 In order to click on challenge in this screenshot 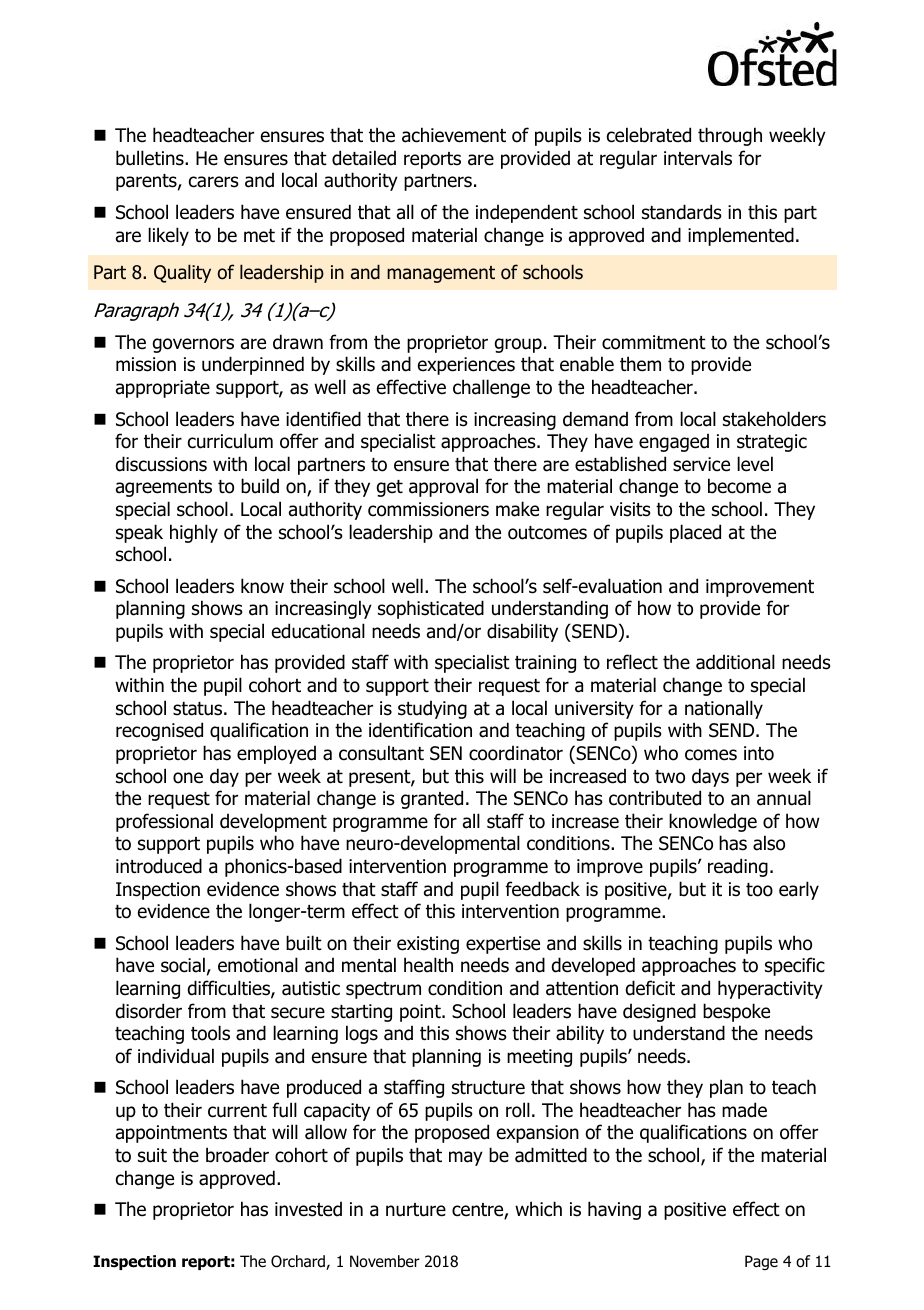, I will do `click(491, 388)`.
